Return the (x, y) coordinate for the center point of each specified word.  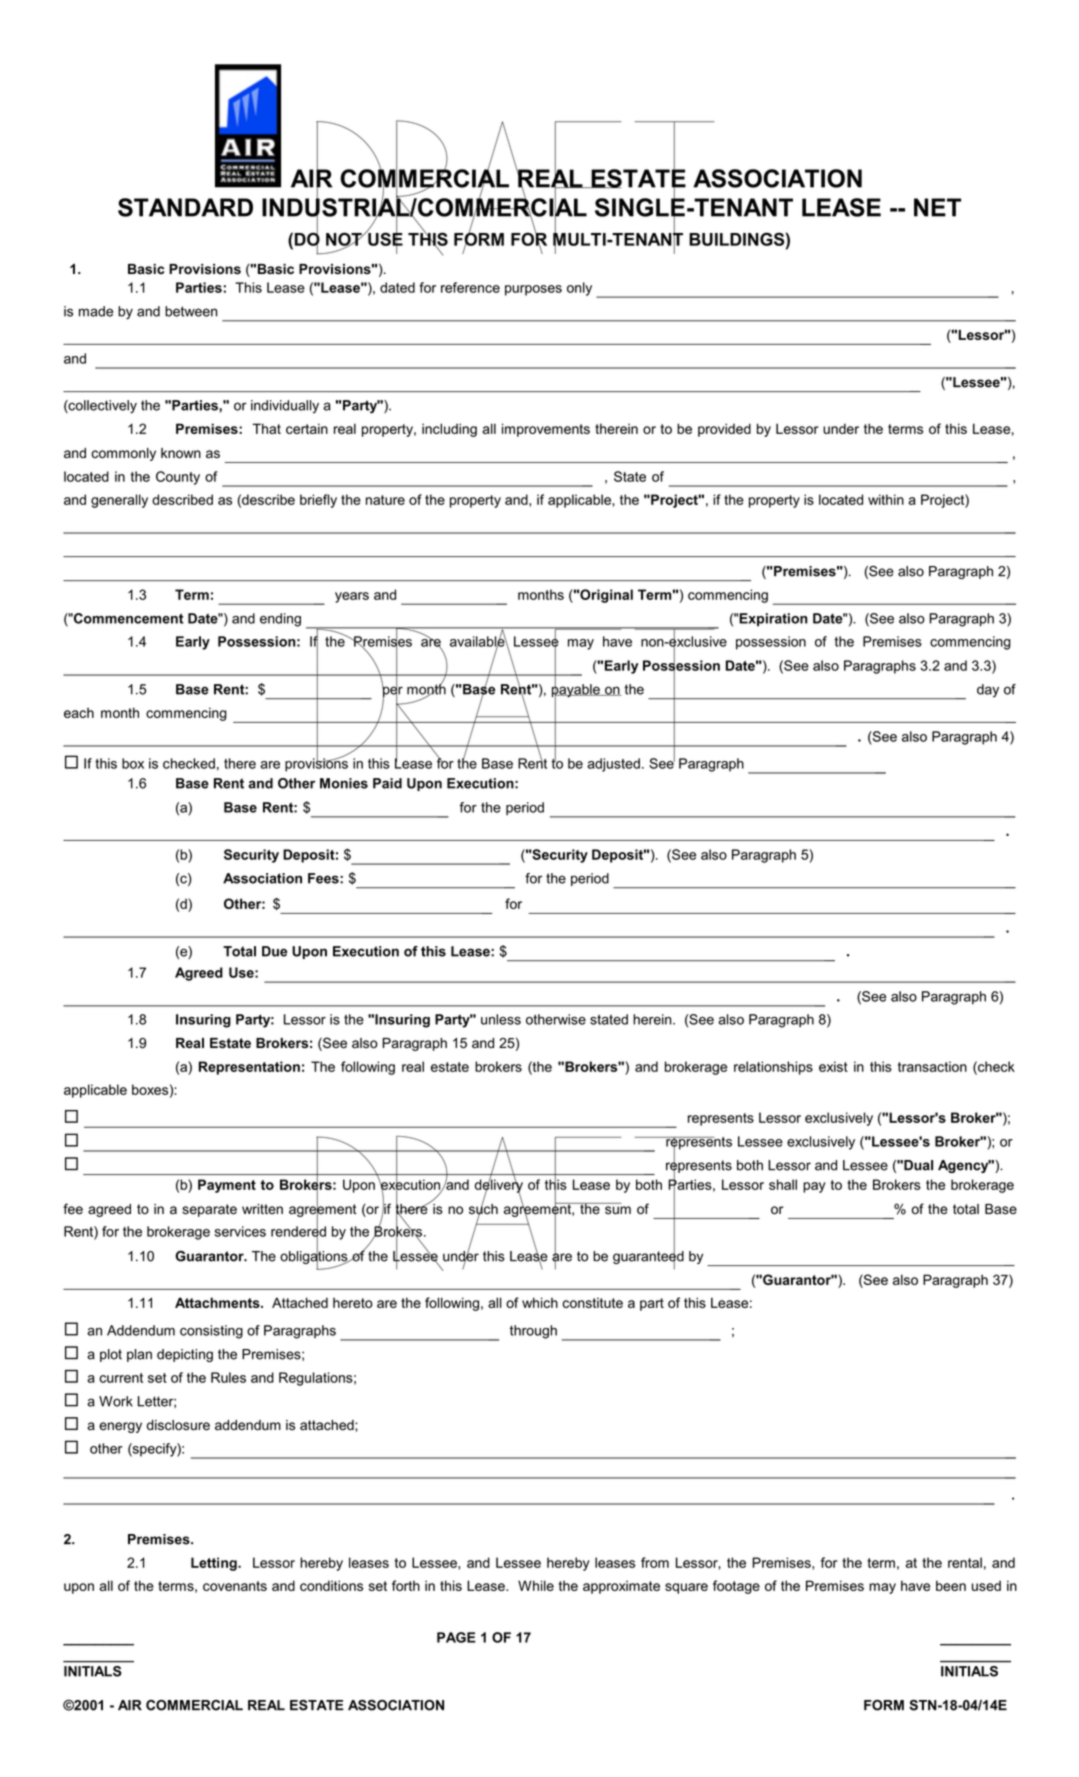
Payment (227, 1186)
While (536, 1585)
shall (783, 1184)
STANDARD (185, 207)
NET (937, 207)
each (79, 713)
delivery (499, 1186)
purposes (533, 290)
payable (577, 690)
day (988, 691)
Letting (215, 1564)
